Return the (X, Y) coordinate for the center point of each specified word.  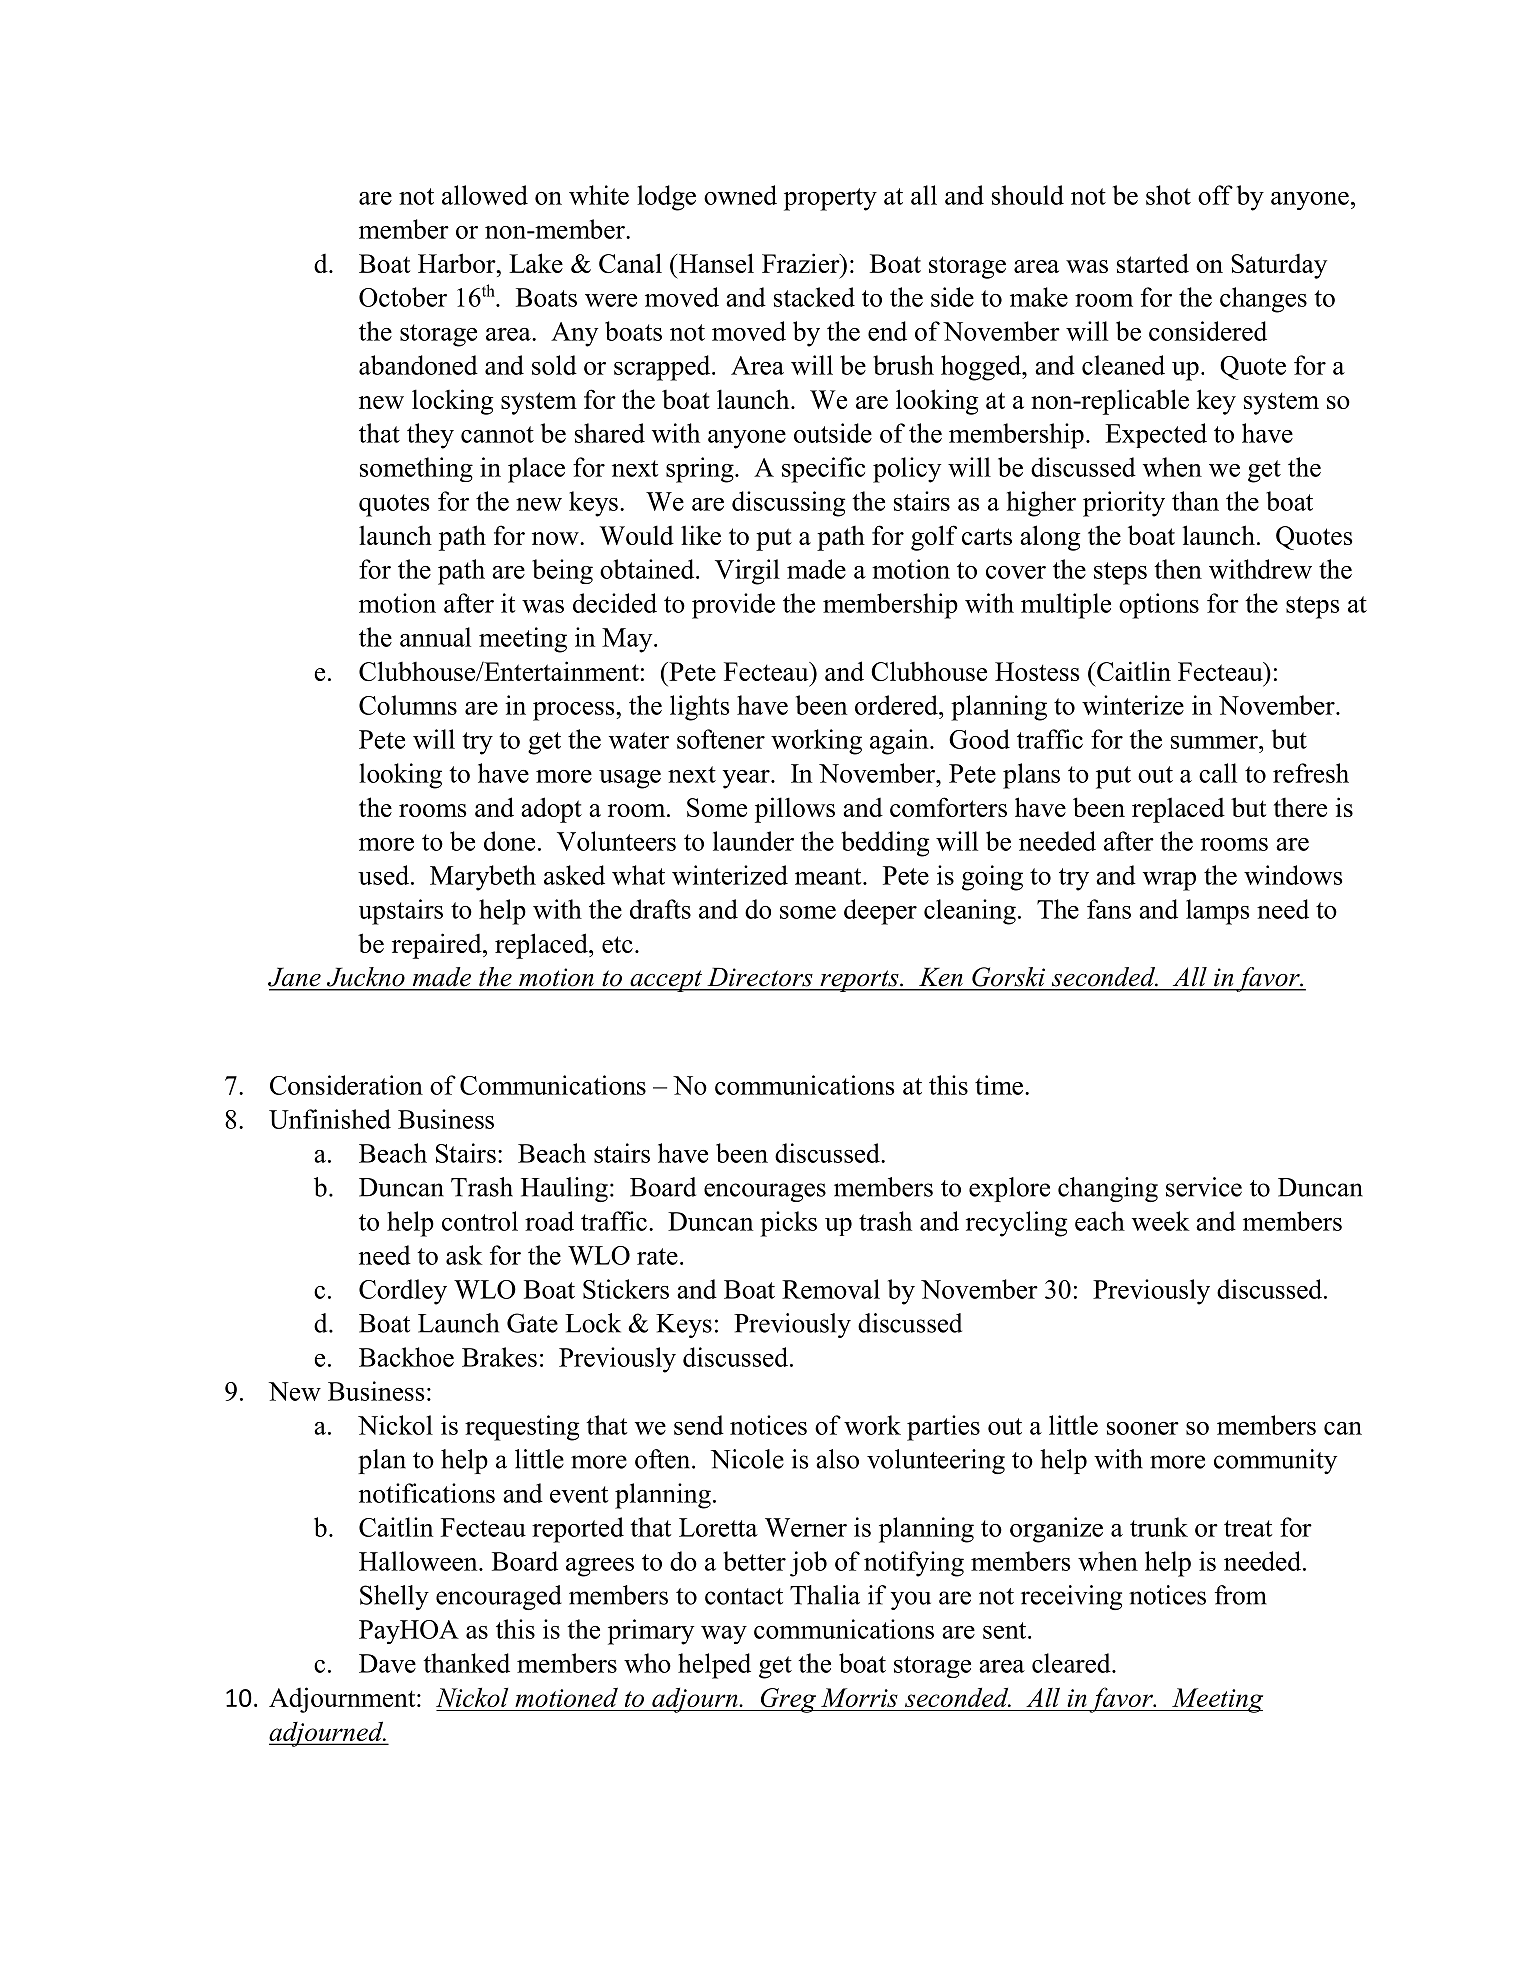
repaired (438, 946)
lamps (1218, 912)
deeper (880, 912)
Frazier (802, 263)
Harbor (458, 263)
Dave (387, 1663)
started (1153, 263)
